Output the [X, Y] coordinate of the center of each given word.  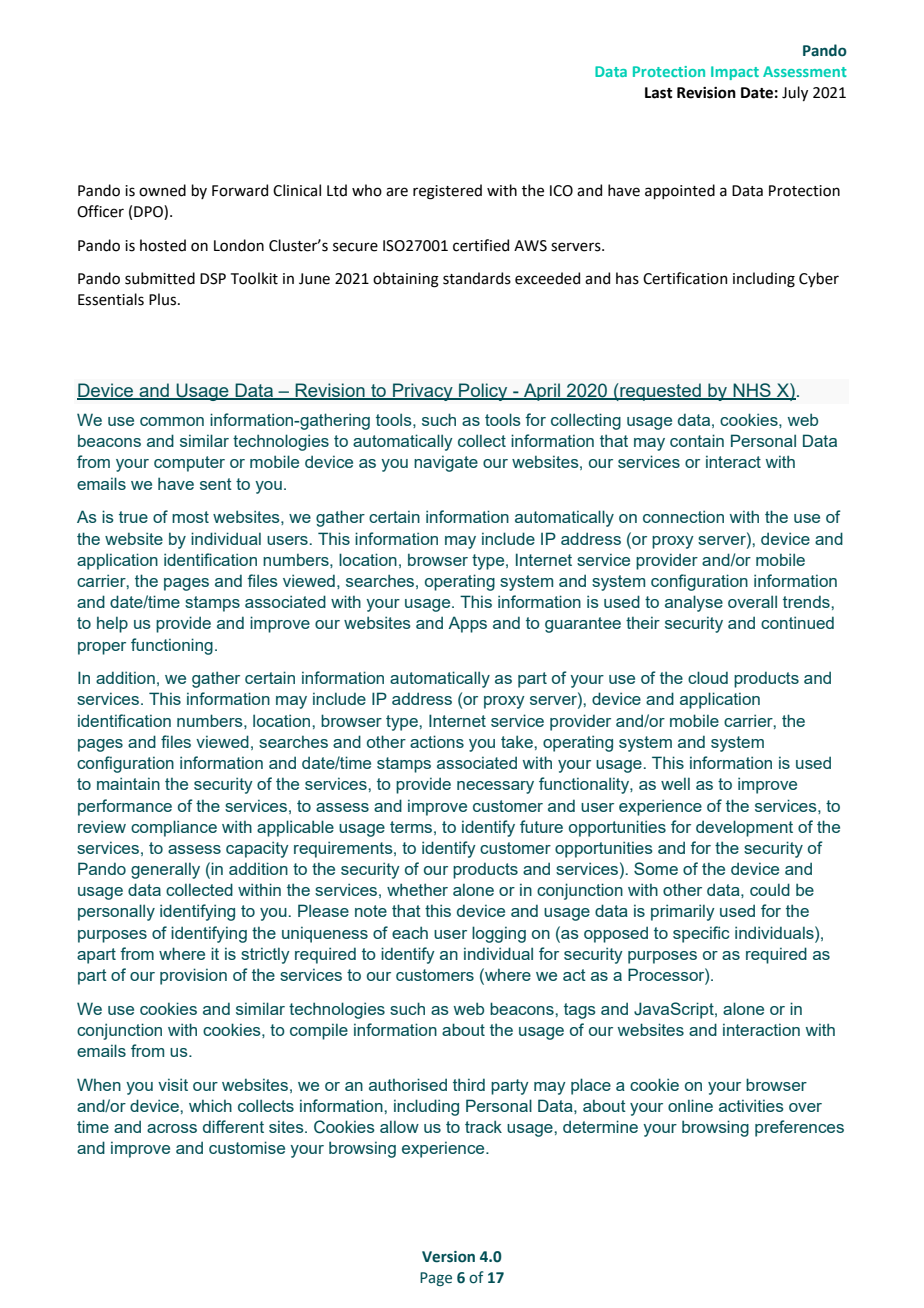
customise [247, 1147]
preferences [799, 1128]
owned [162, 190]
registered [447, 192]
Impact [735, 73]
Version [448, 1257]
